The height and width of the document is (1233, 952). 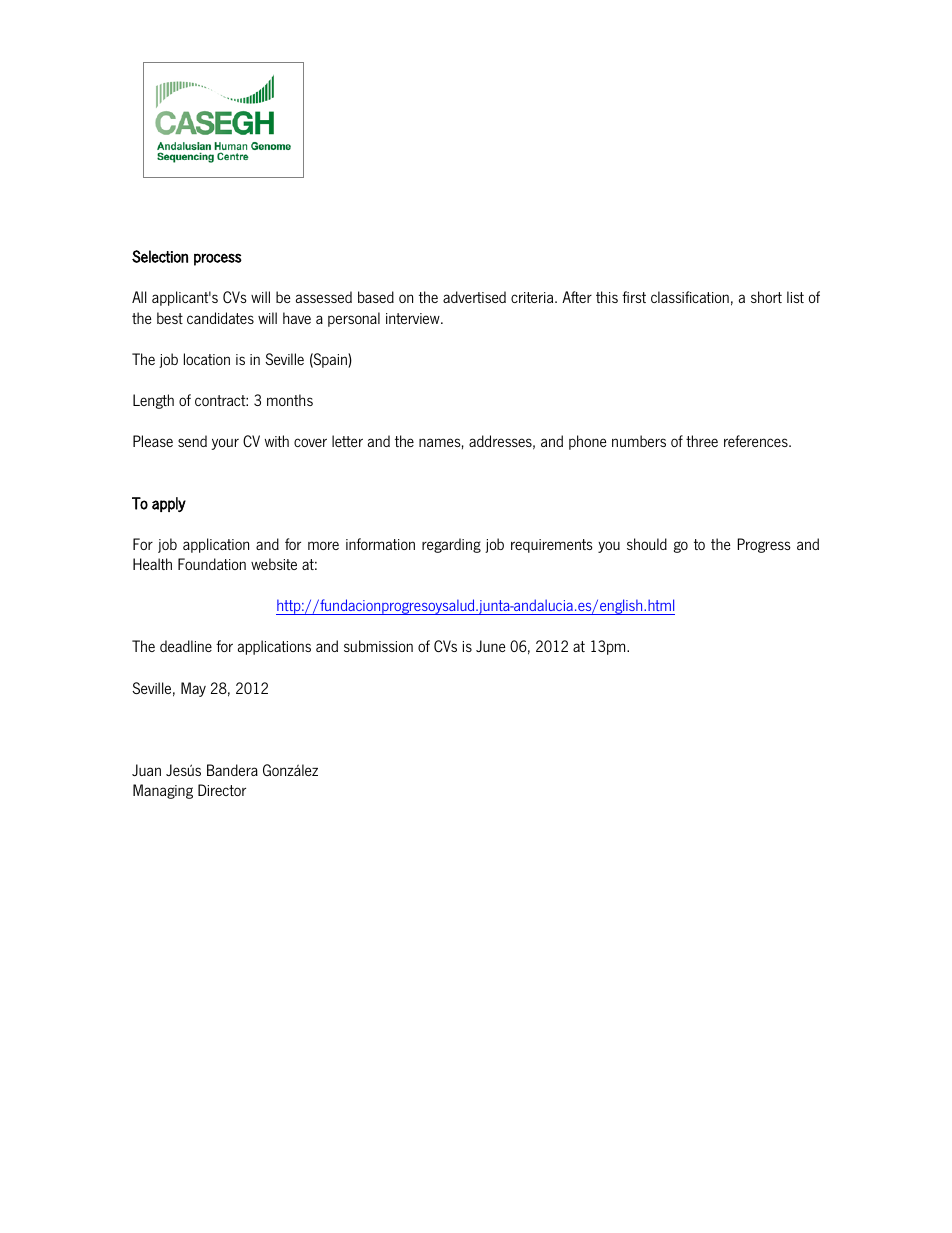 What do you see at coordinates (690, 297) in the document?
I see `classification` at bounding box center [690, 297].
